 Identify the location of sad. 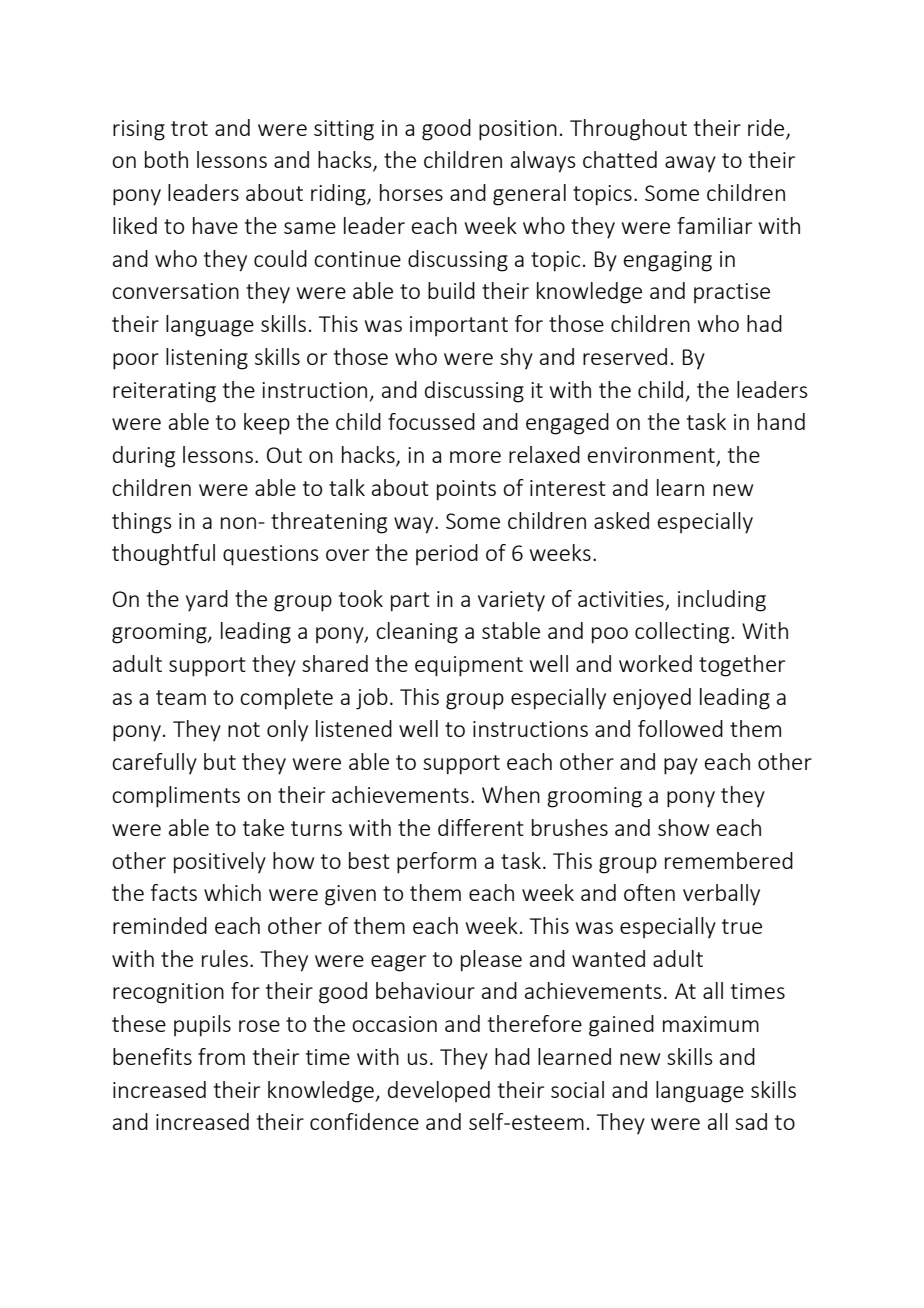
(751, 1121).
